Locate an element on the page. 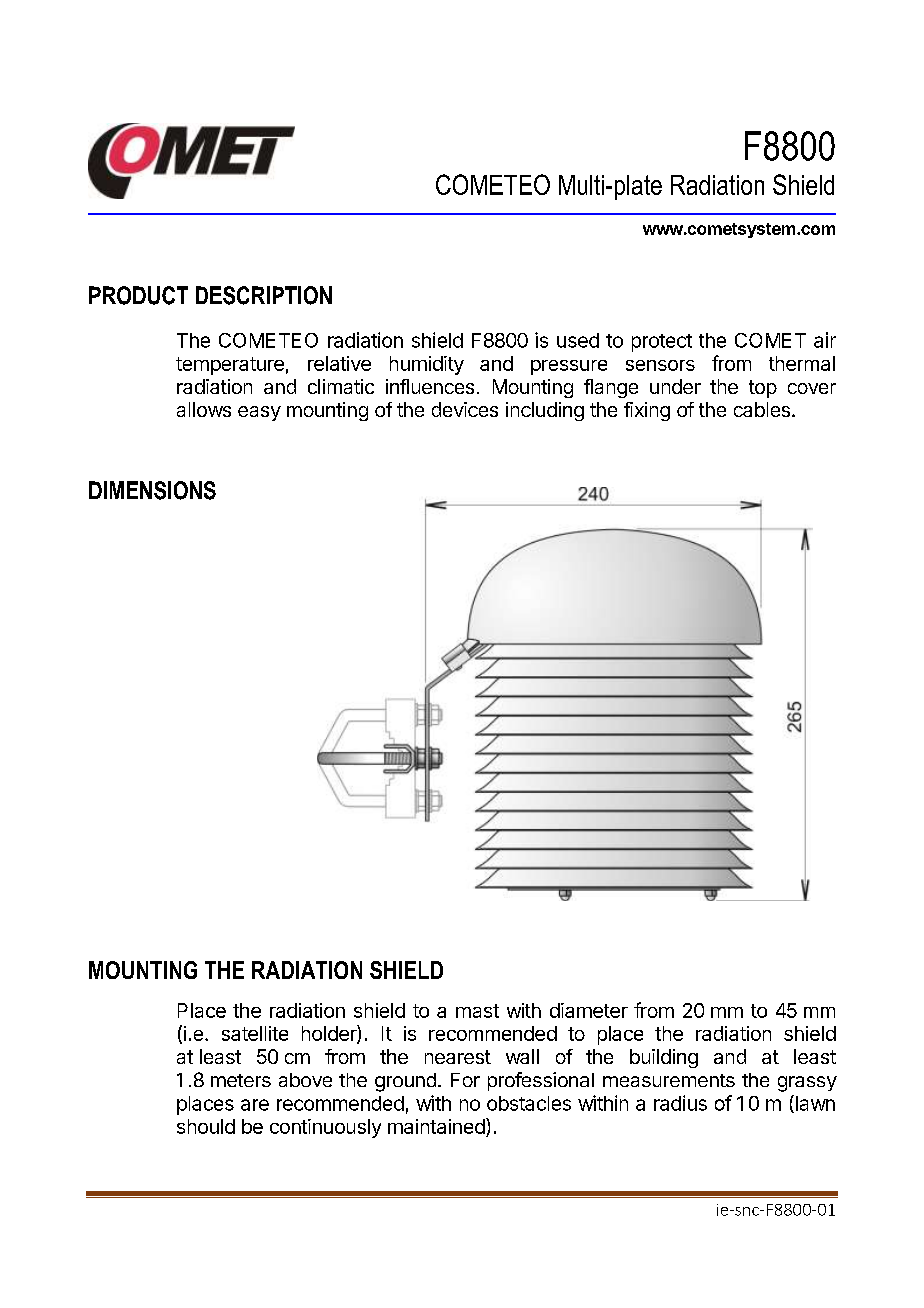 This page has height=1308, width=924. humidity is located at coordinates (427, 365).
